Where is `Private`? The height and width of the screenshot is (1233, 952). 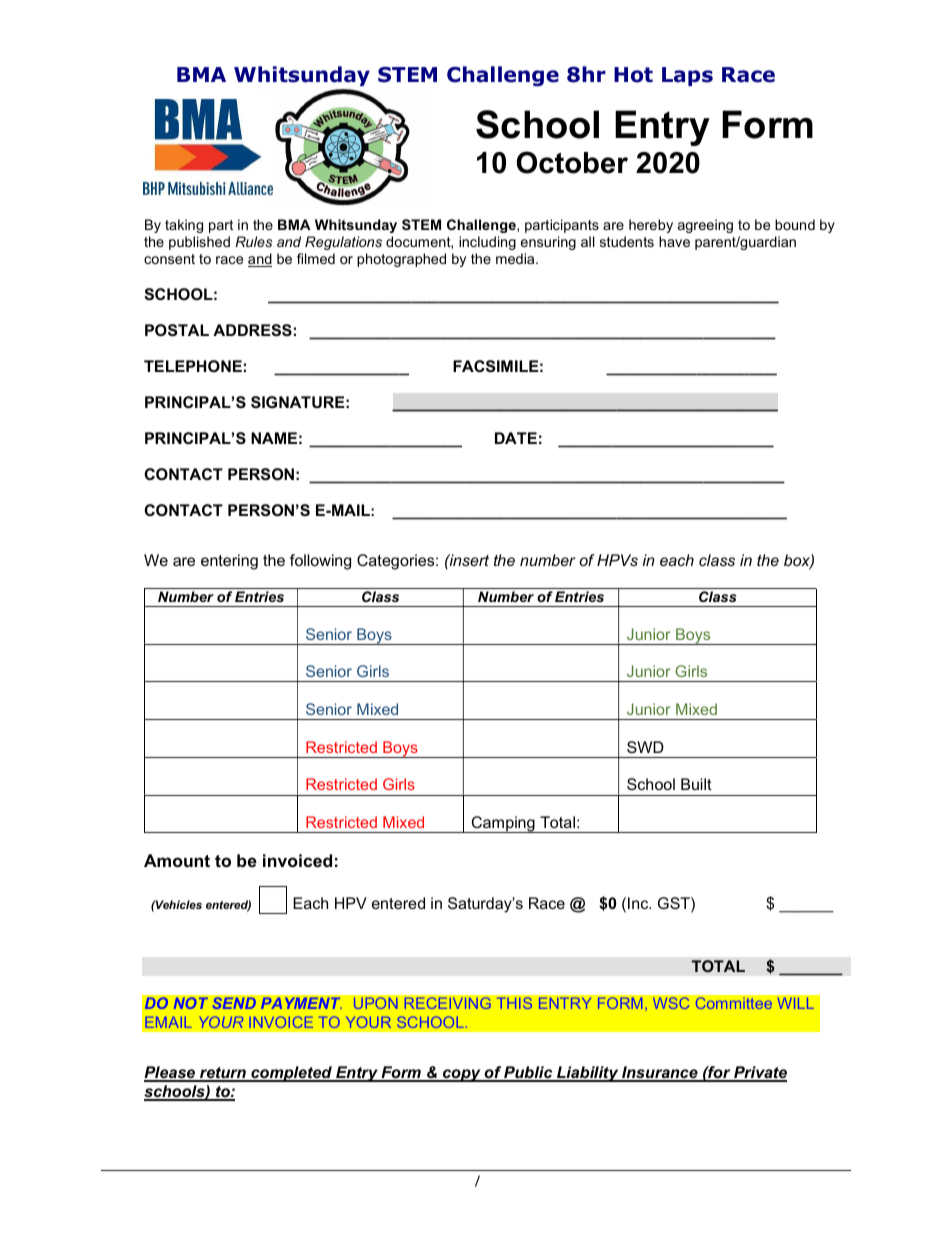 Private is located at coordinates (759, 1073).
